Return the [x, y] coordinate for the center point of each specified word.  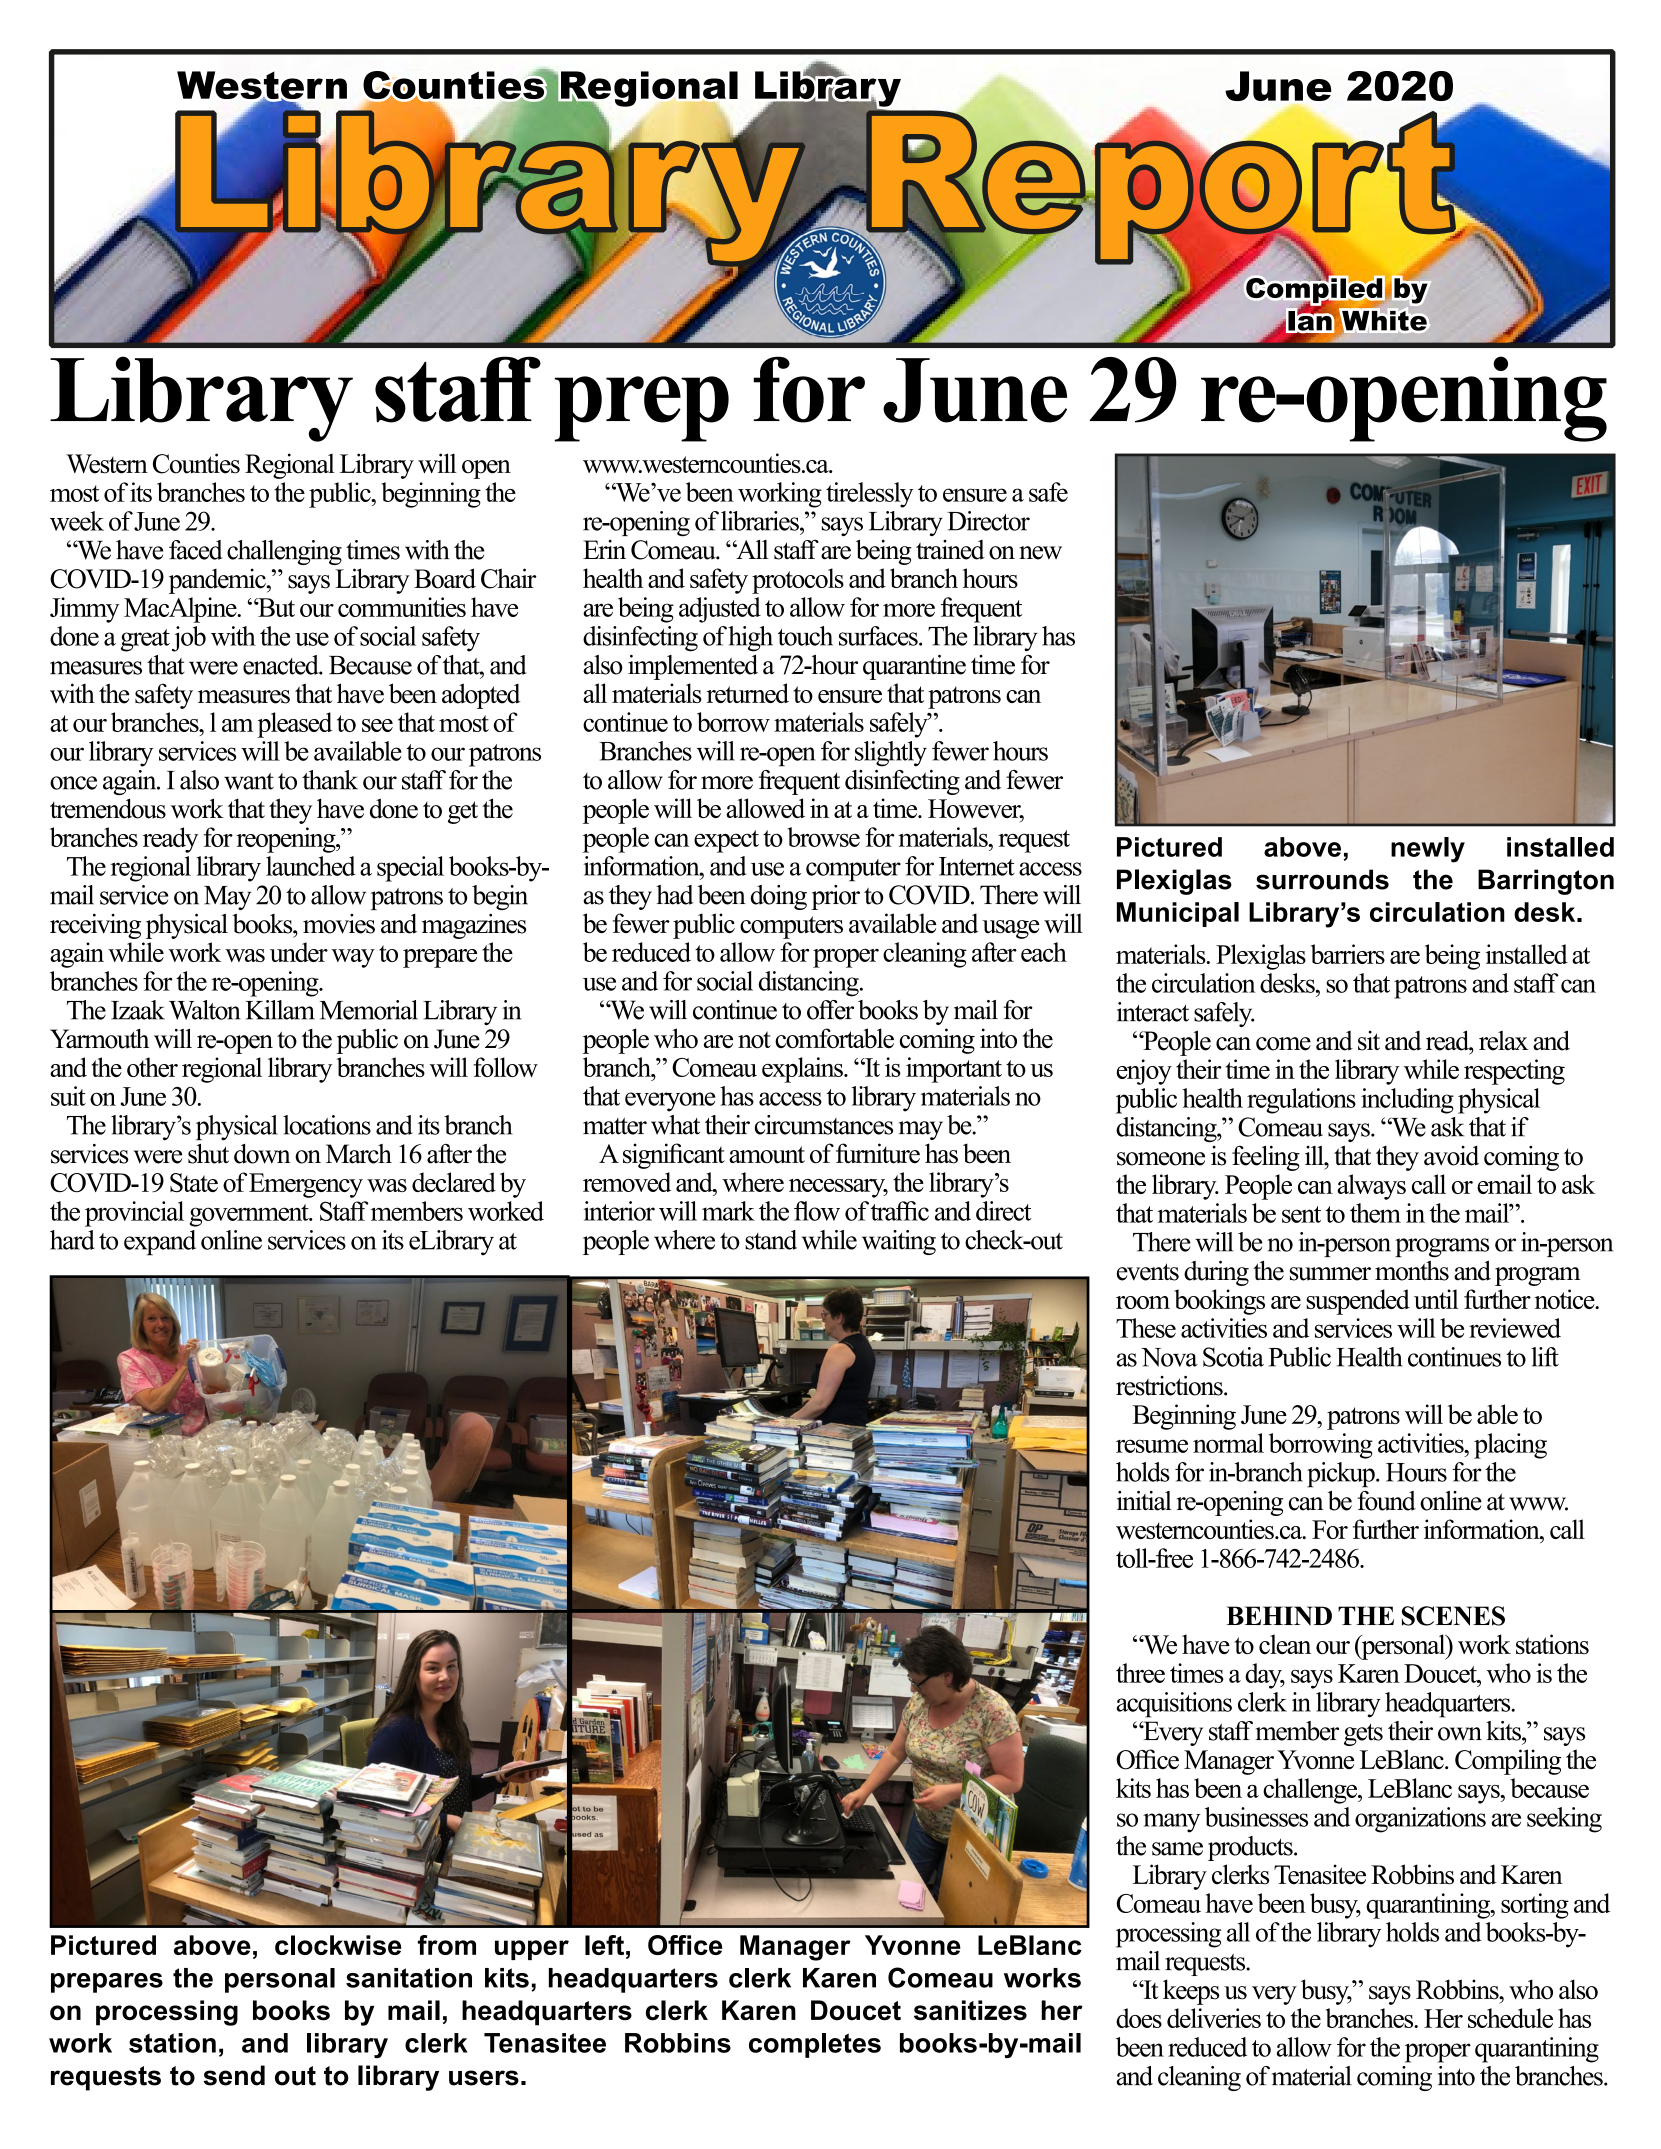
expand [160, 1243]
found [1386, 1501]
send [234, 2075]
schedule [1510, 2018]
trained [950, 550]
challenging [284, 552]
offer [830, 1010]
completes [815, 2045]
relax [1503, 1041]
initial [1144, 1501]
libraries [761, 521]
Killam [280, 1010]
